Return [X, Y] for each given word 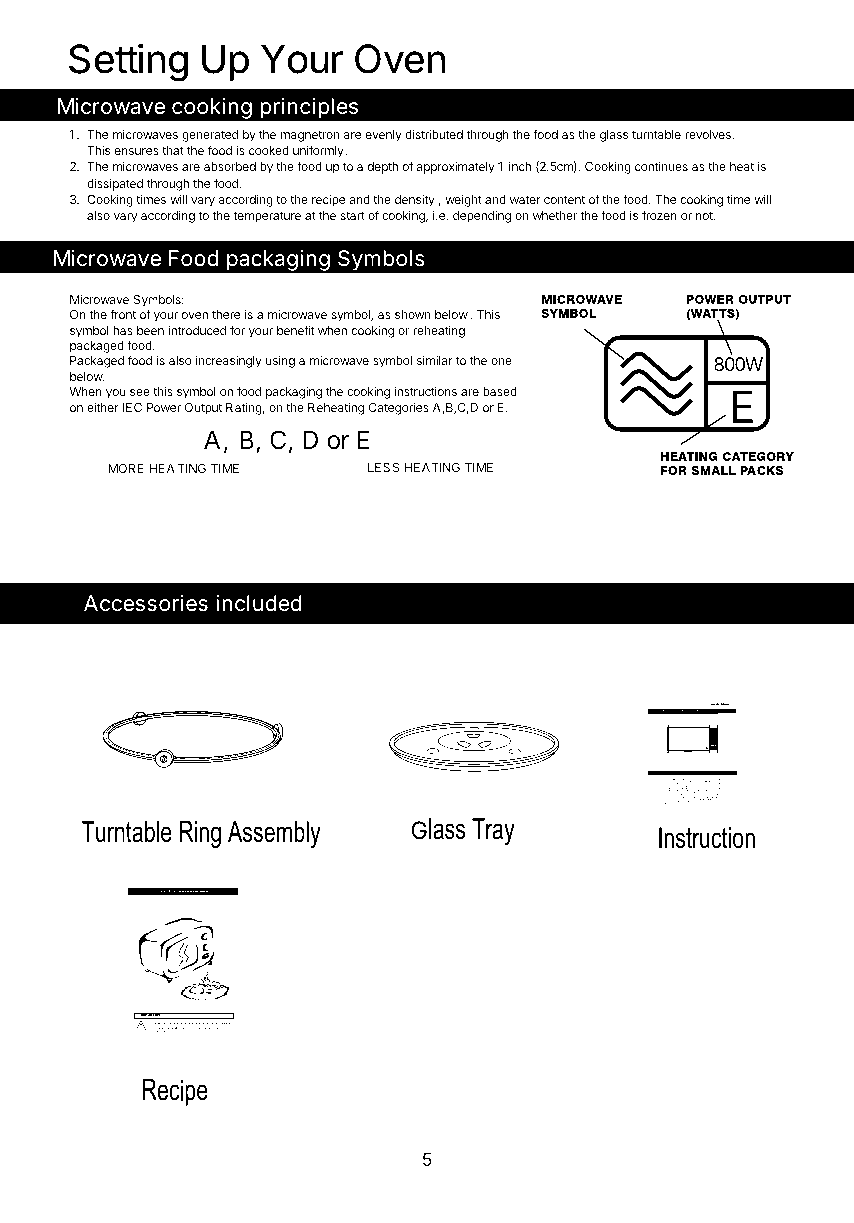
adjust [209, 1028]
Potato [712, 735]
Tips [185, 1025]
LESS [384, 467]
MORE [126, 468]
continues [661, 166]
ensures [136, 151]
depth [382, 168]
